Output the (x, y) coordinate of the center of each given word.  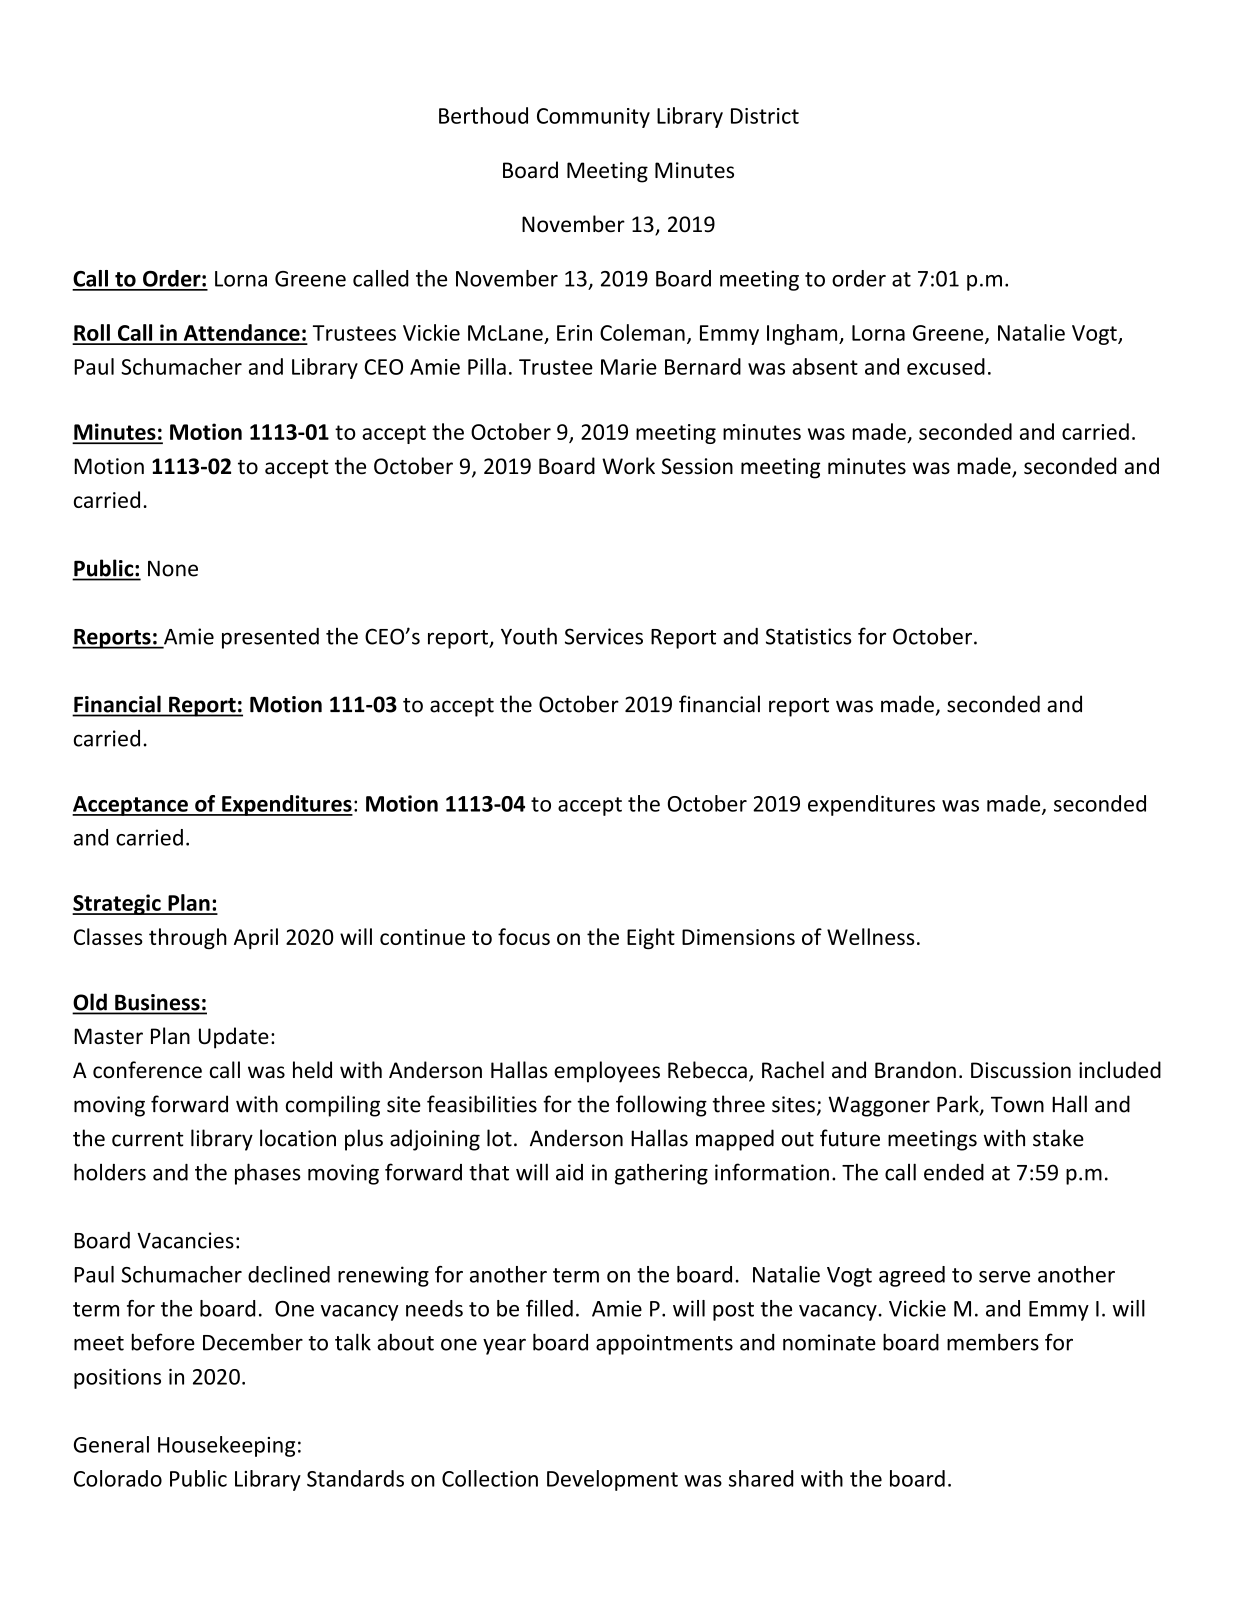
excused (946, 366)
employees (607, 1072)
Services (604, 636)
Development (612, 1480)
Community (593, 118)
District (765, 116)
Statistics (809, 636)
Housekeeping (226, 1446)
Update (234, 1038)
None (173, 568)
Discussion (1021, 1070)
